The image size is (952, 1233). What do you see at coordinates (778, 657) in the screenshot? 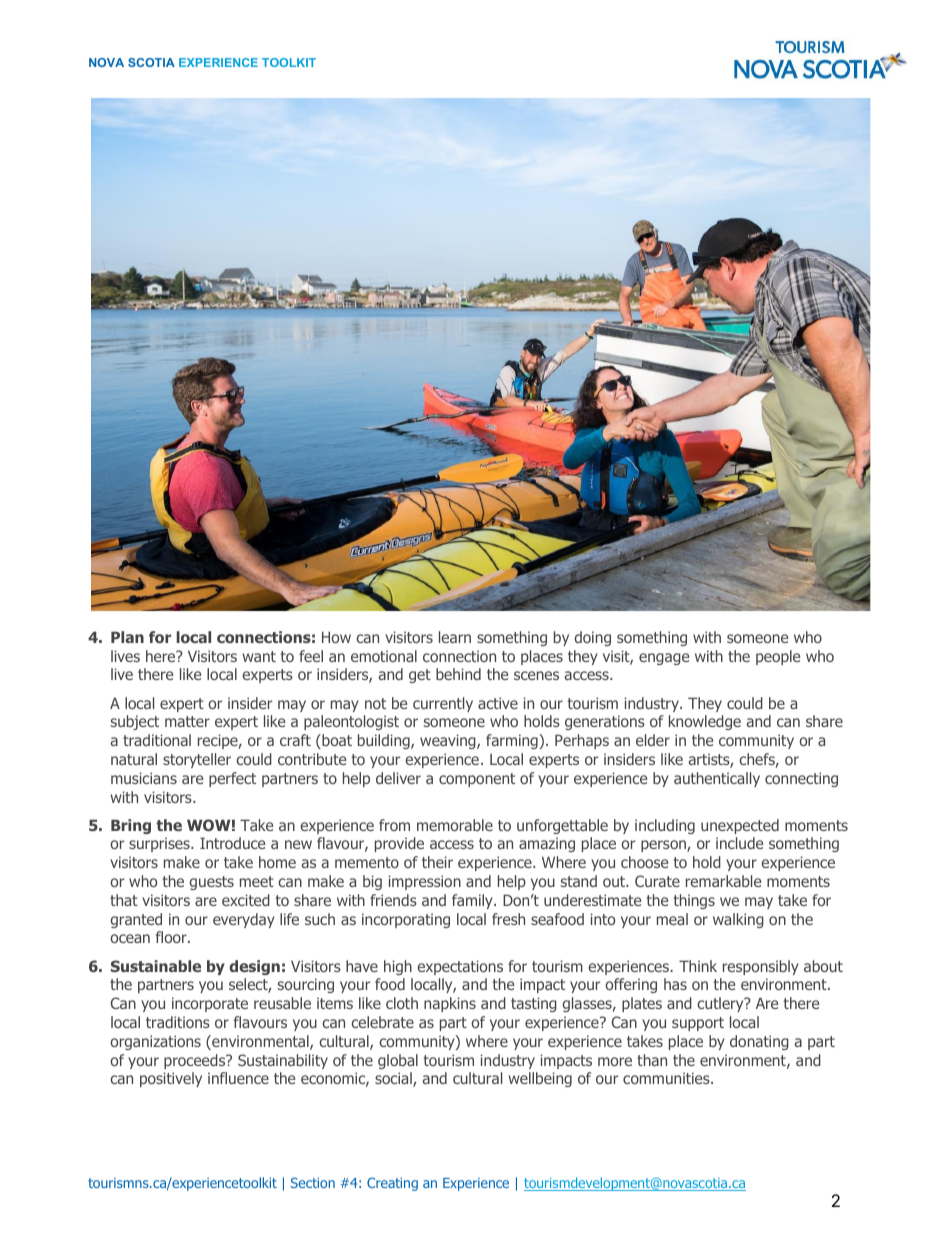
I see `people` at bounding box center [778, 657].
